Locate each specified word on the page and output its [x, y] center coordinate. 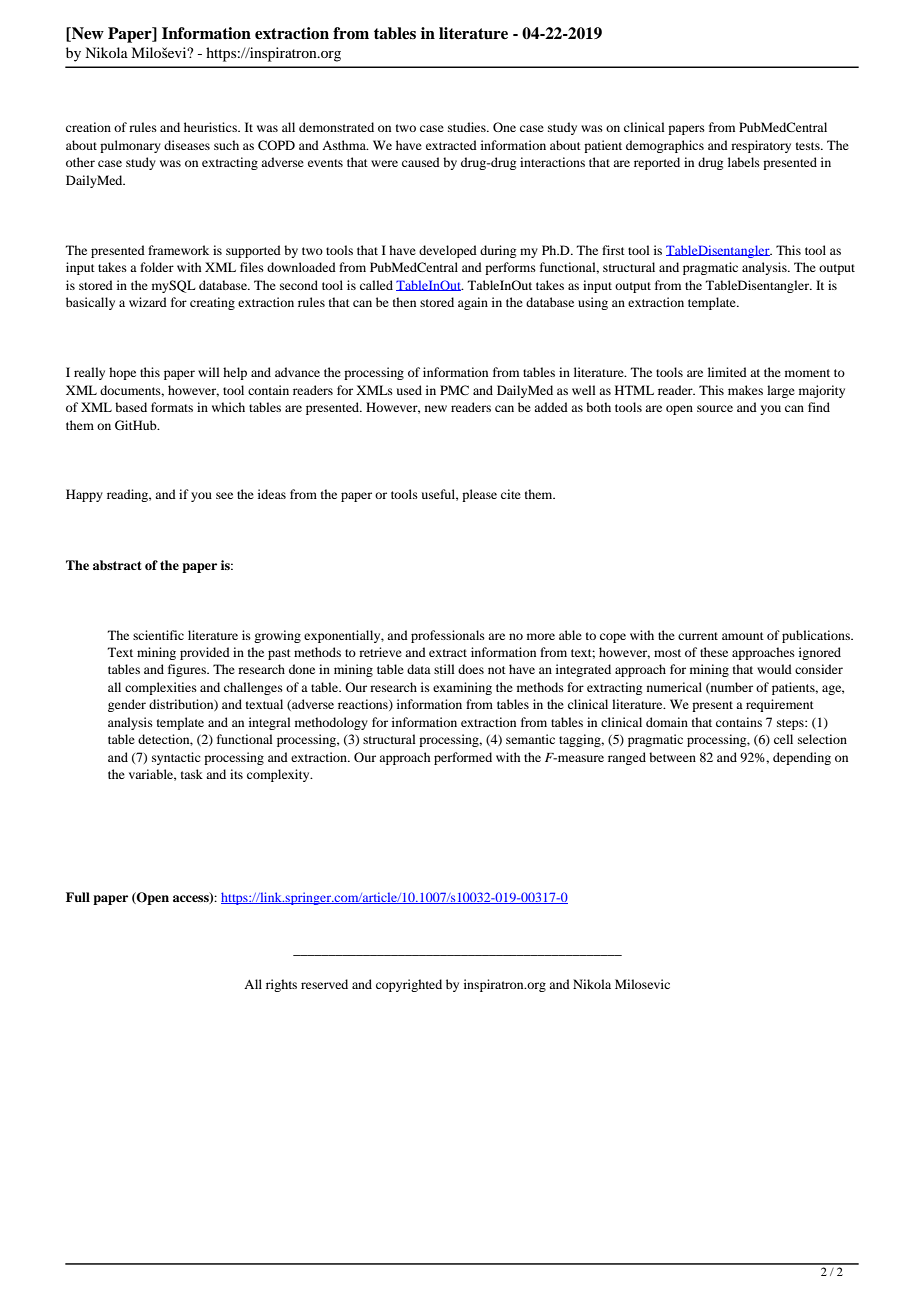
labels [744, 162]
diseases [187, 145]
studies [468, 127]
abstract [117, 565]
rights [281, 985]
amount [743, 636]
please [479, 495]
